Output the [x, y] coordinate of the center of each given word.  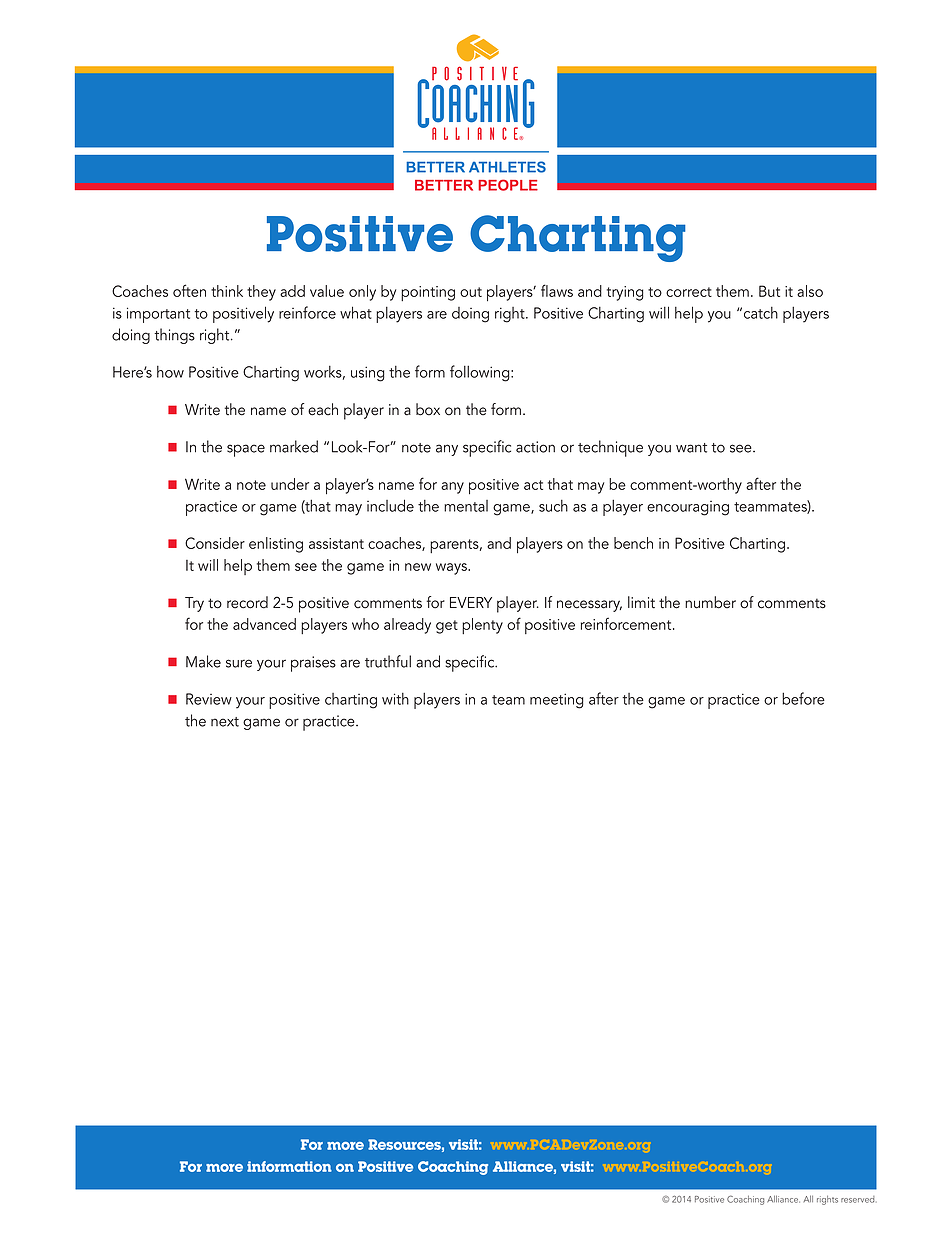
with [395, 699]
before [803, 698]
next [225, 722]
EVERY [471, 602]
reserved [857, 1199]
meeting [557, 701]
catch [761, 313]
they [261, 293]
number [710, 602]
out [471, 292]
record [247, 602]
